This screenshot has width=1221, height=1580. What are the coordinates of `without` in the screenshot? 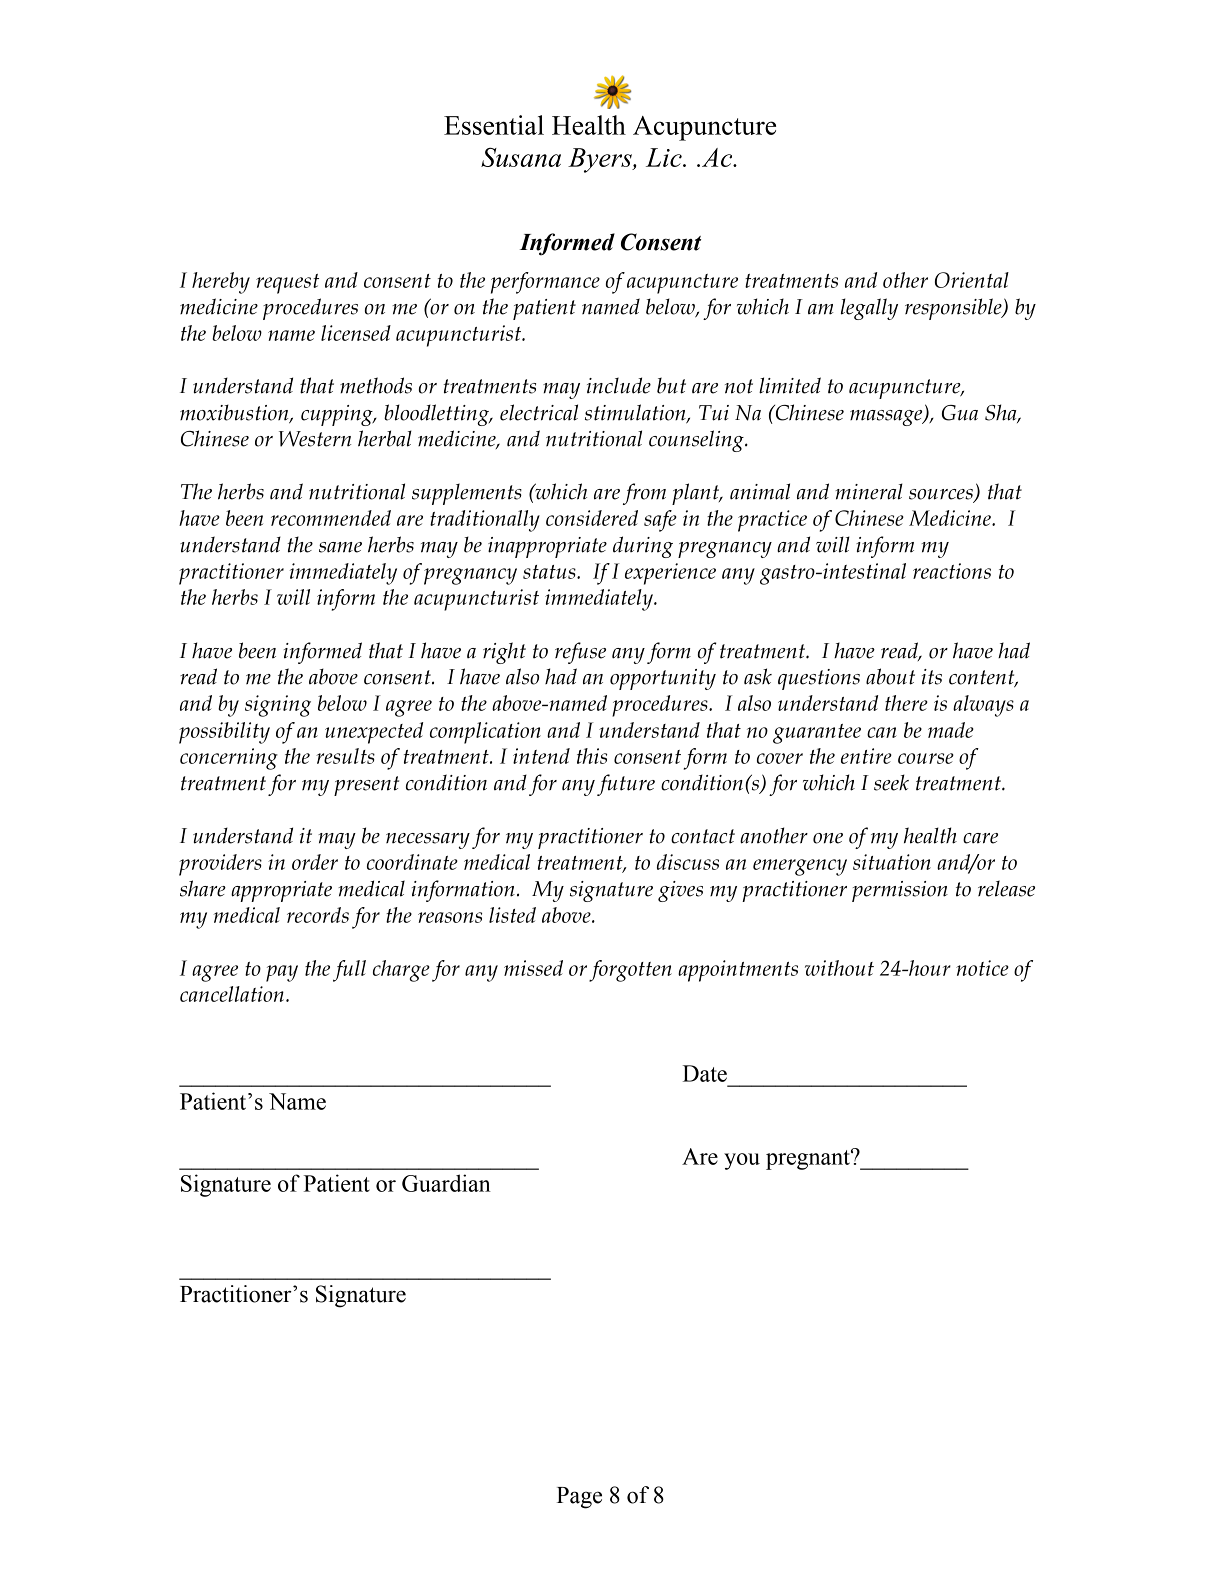 It's located at (839, 968).
